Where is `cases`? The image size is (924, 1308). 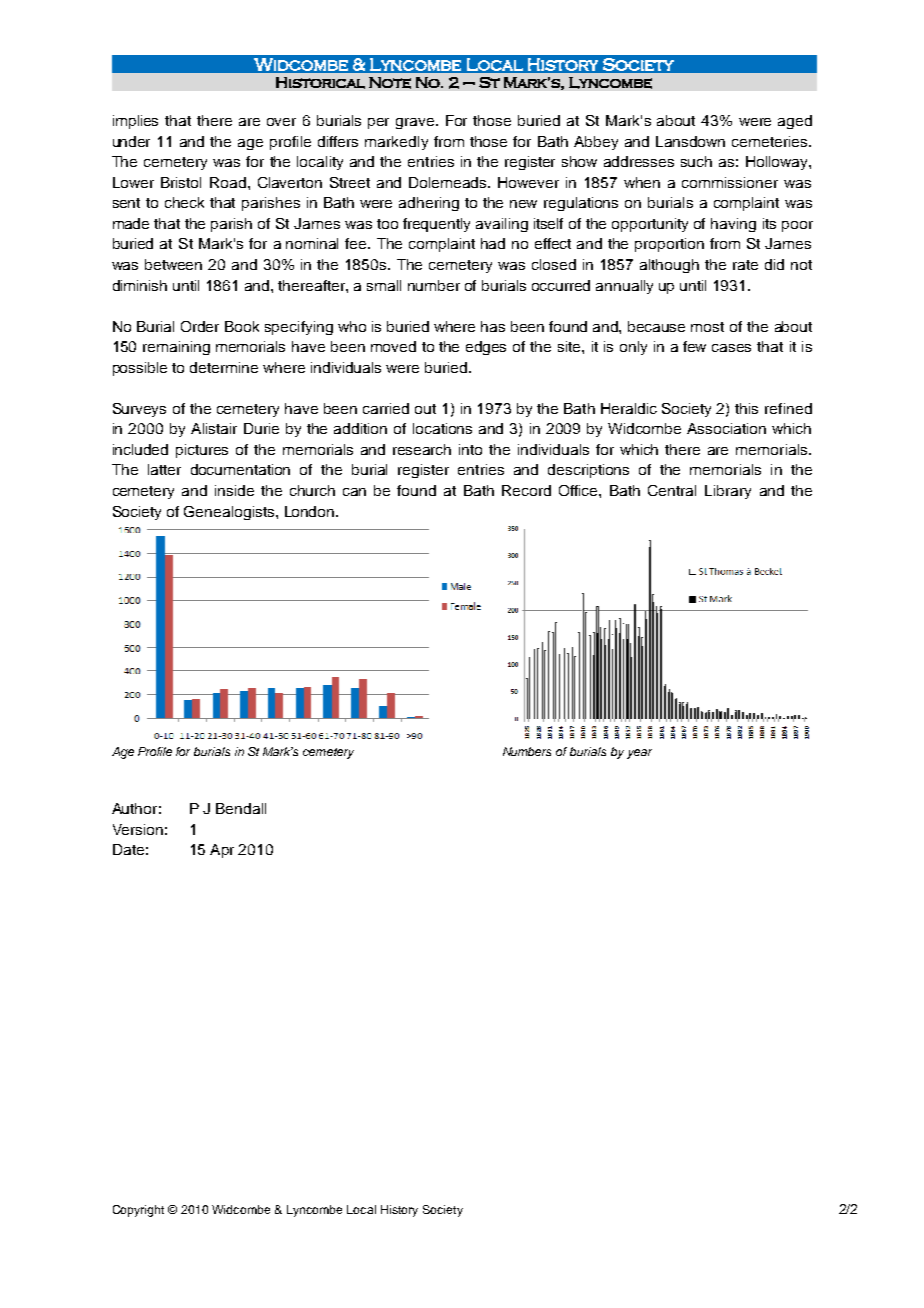
cases is located at coordinates (731, 348).
